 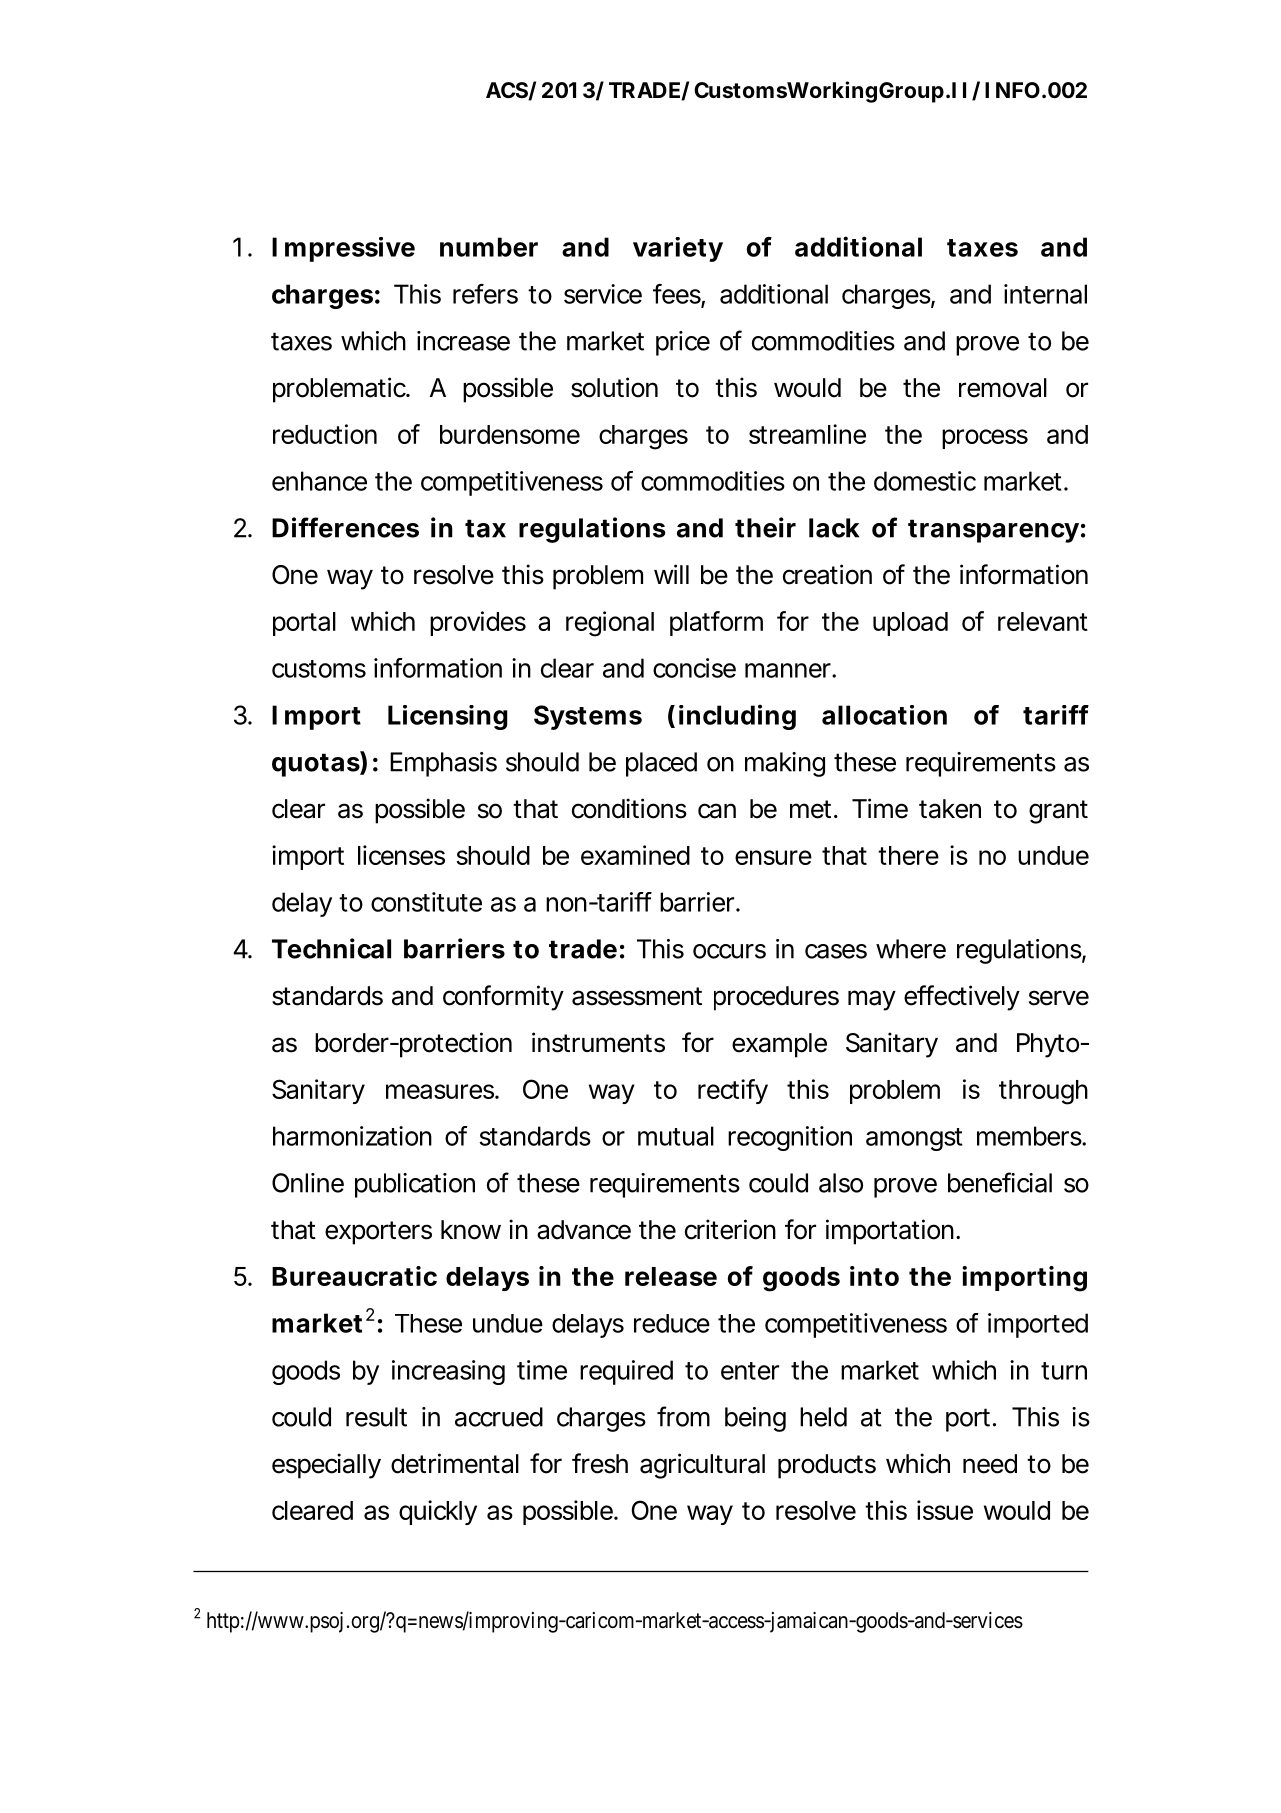 What do you see at coordinates (635, 855) in the page?
I see `examined` at bounding box center [635, 855].
